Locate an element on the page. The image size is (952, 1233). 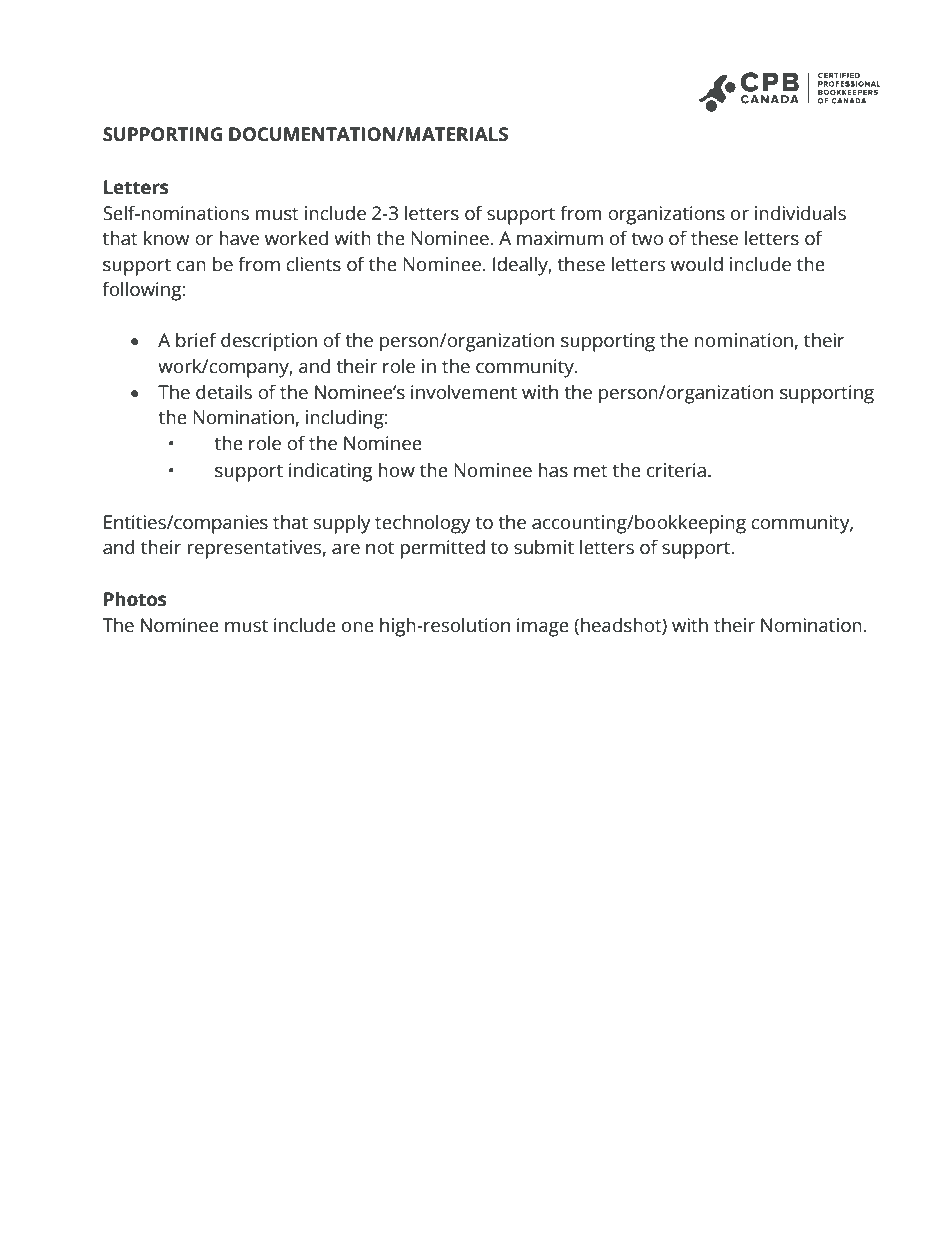
description is located at coordinates (269, 342).
